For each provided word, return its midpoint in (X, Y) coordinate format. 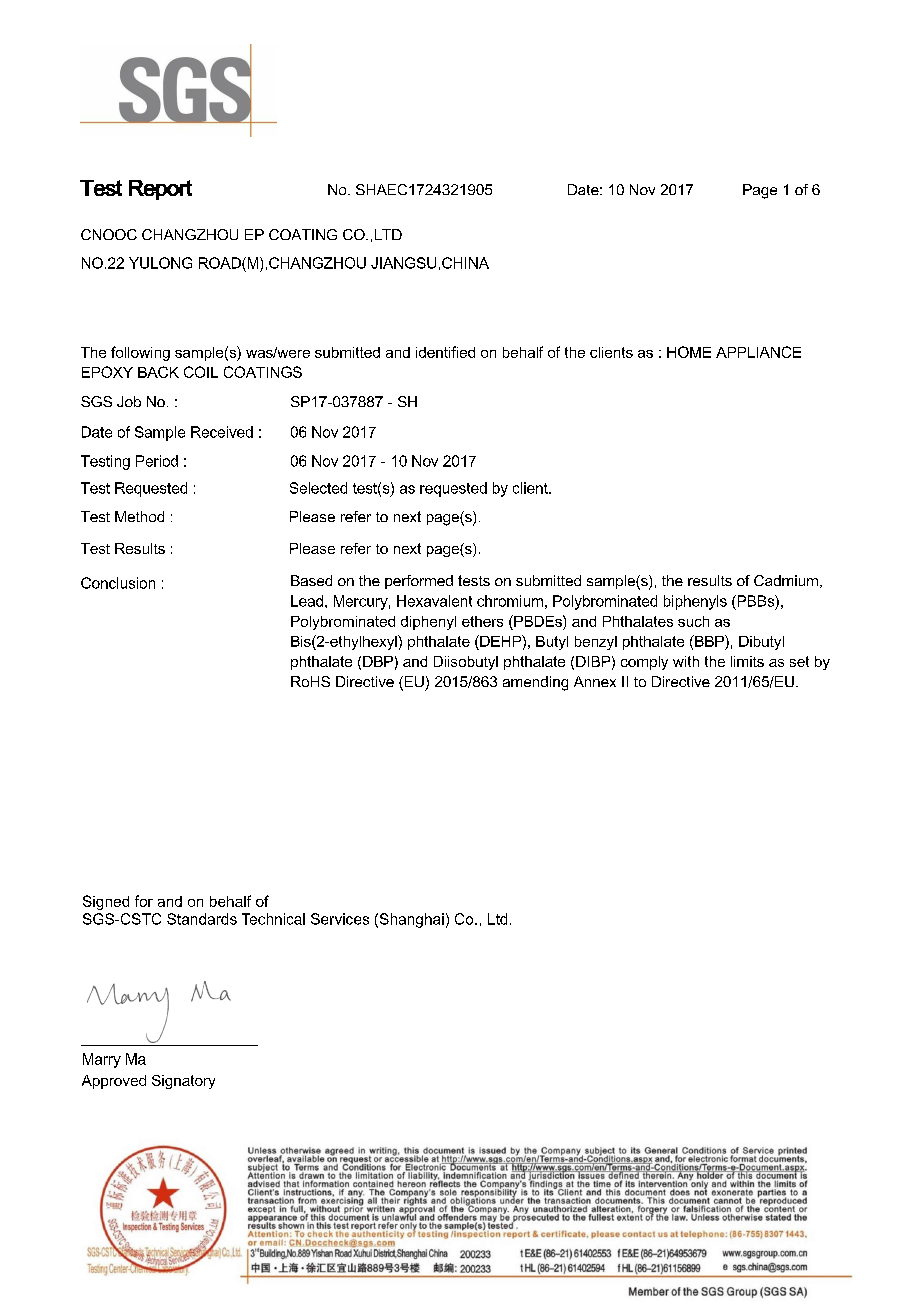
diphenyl (428, 623)
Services (340, 919)
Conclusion (118, 583)
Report (160, 190)
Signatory (183, 1082)
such (693, 621)
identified (445, 352)
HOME (689, 352)
